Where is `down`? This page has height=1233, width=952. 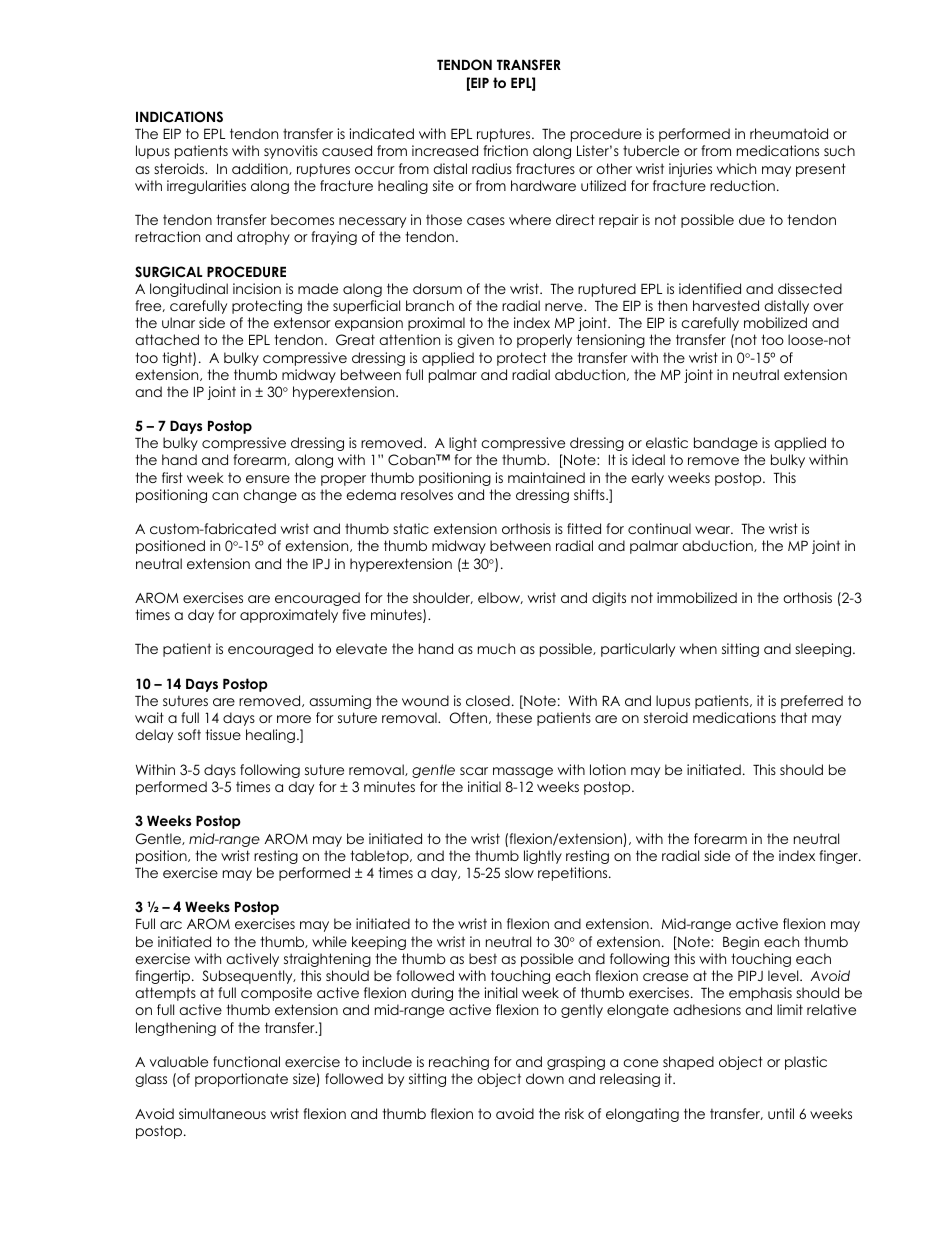 down is located at coordinates (545, 1078).
